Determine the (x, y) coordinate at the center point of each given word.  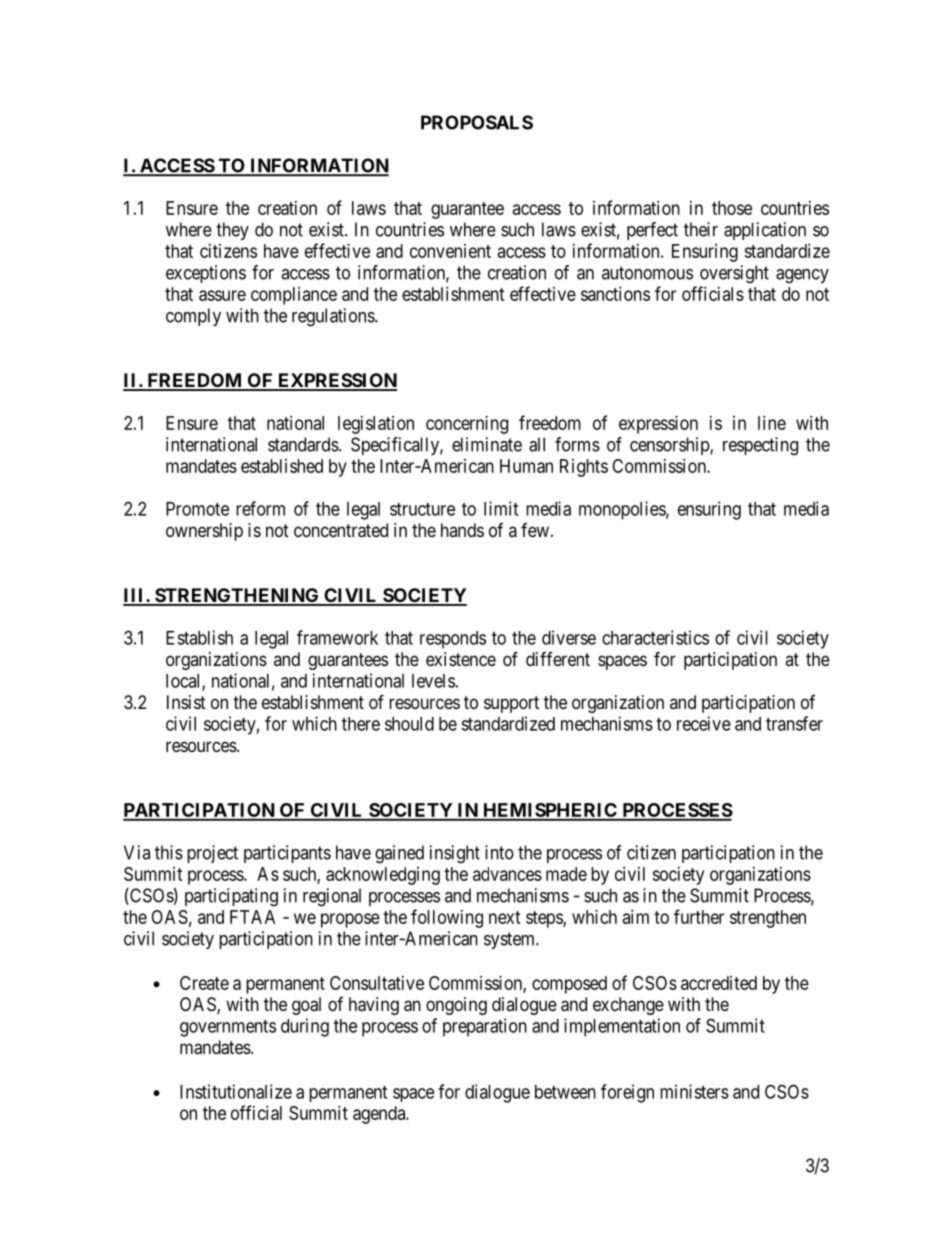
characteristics (655, 637)
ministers (694, 1091)
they (232, 231)
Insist (186, 702)
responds (453, 640)
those (732, 208)
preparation (485, 1027)
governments (228, 1028)
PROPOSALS (477, 122)
